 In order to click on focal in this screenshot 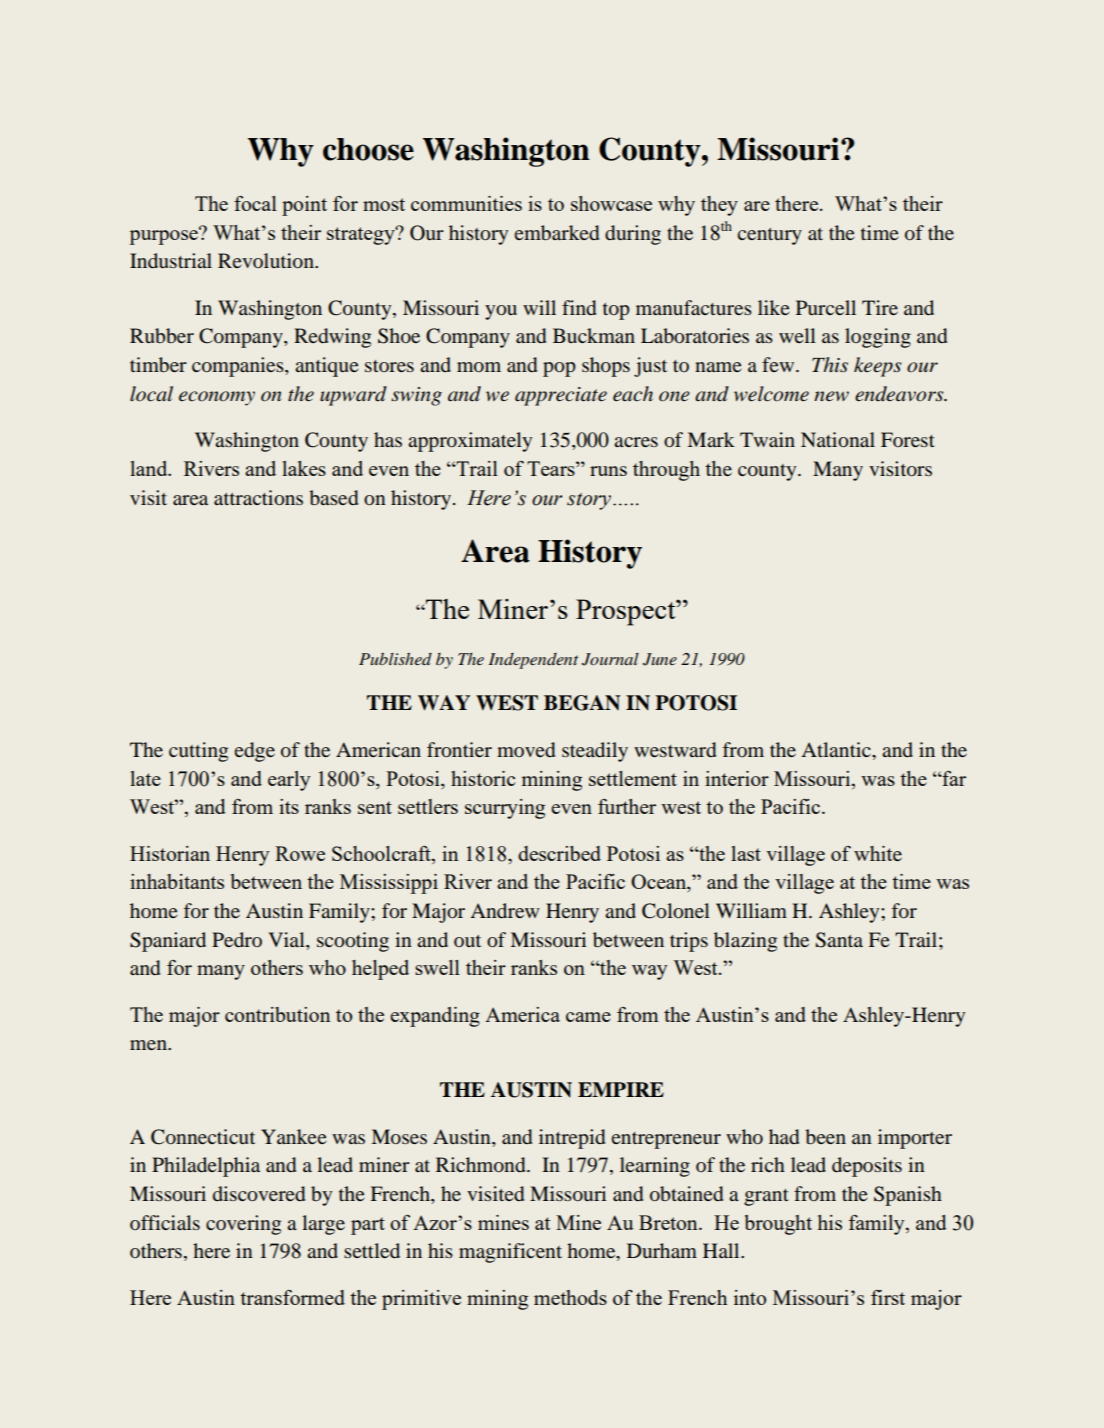, I will do `click(255, 203)`.
